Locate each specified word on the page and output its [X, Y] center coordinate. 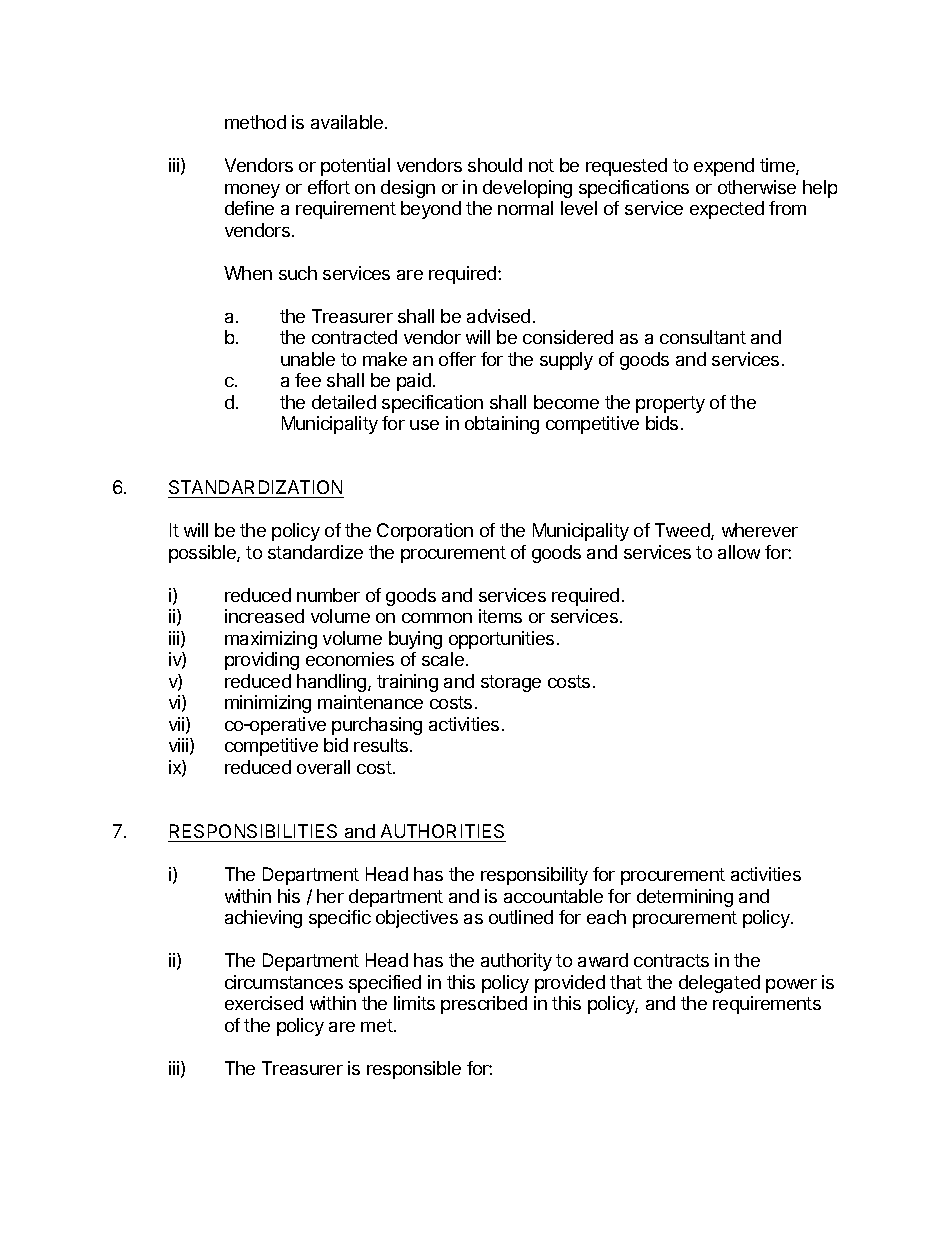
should [495, 165]
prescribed [484, 1005]
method [255, 122]
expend [724, 167]
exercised [264, 1003]
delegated [719, 984]
